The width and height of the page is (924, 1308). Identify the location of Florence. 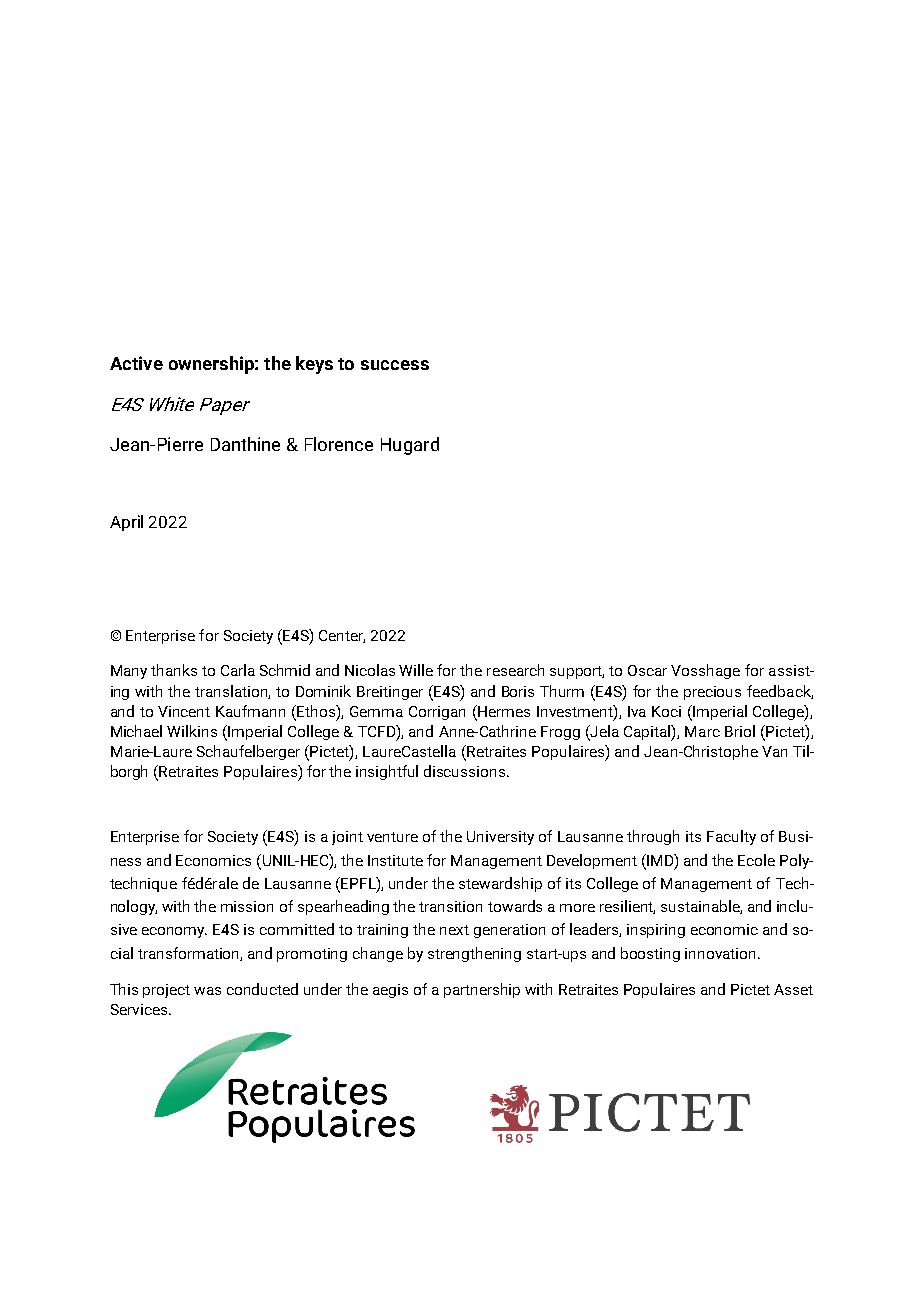
(339, 444).
